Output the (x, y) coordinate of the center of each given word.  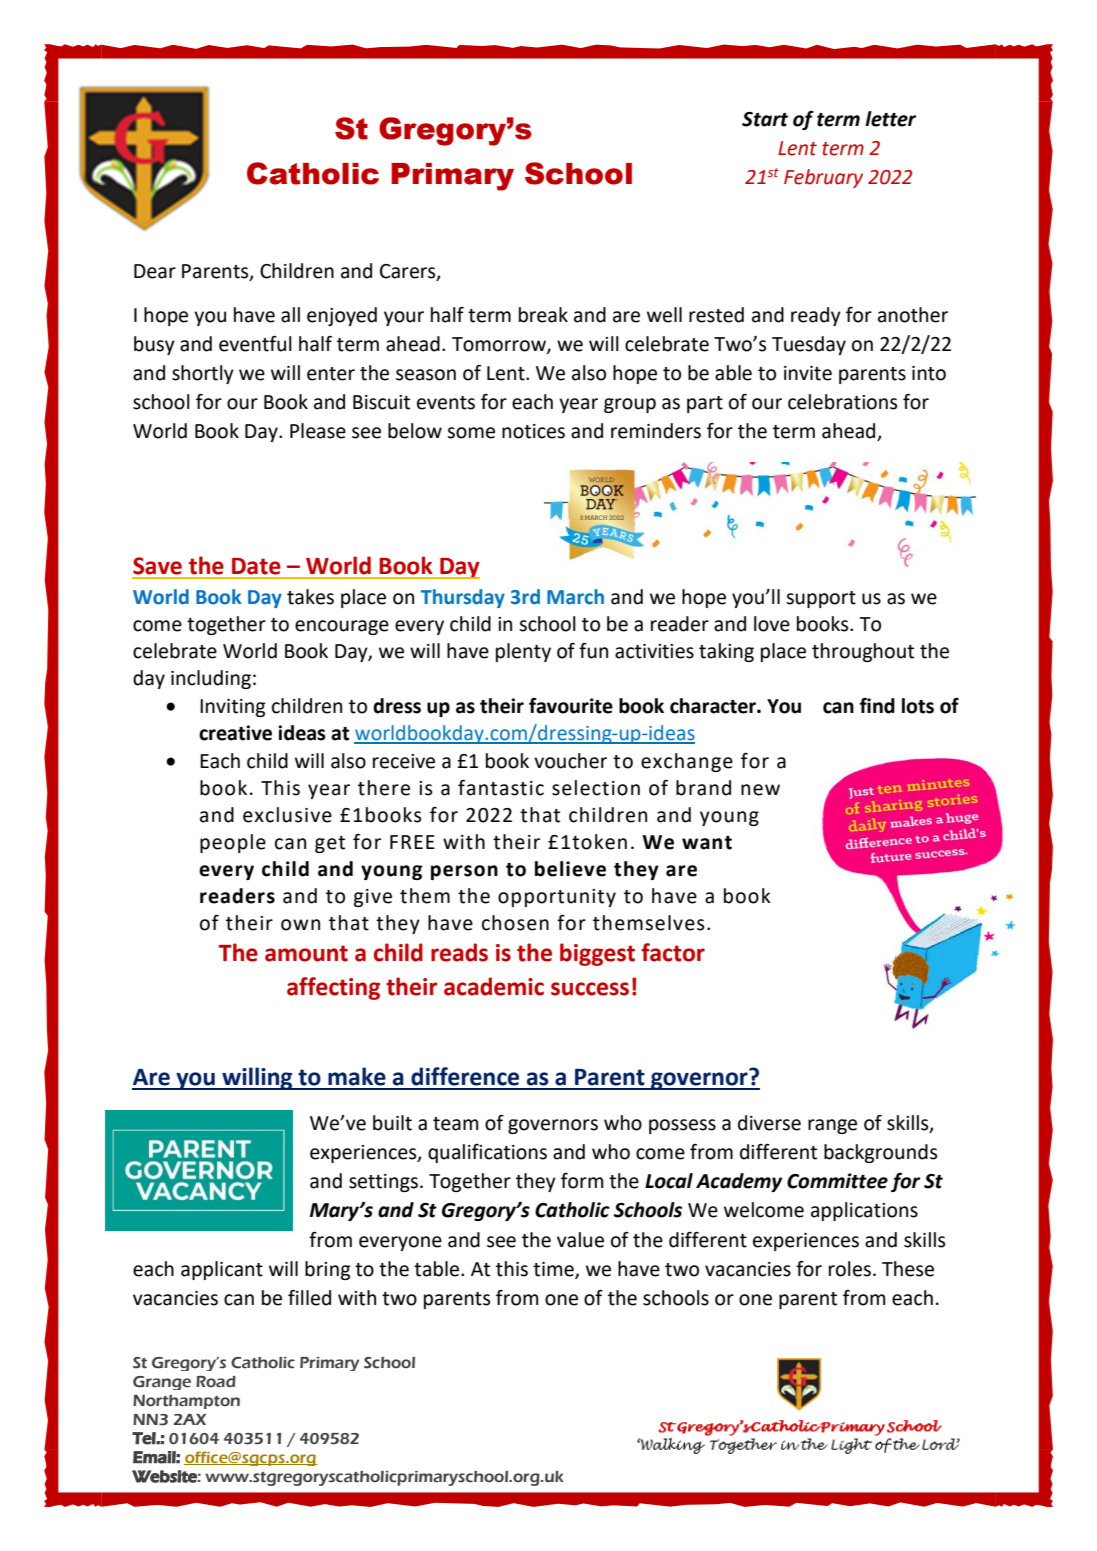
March (575, 597)
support (821, 599)
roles (850, 1269)
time (554, 1270)
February (823, 178)
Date (256, 566)
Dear (155, 271)
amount (306, 953)
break (543, 315)
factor (673, 952)
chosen (515, 923)
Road (216, 1382)
